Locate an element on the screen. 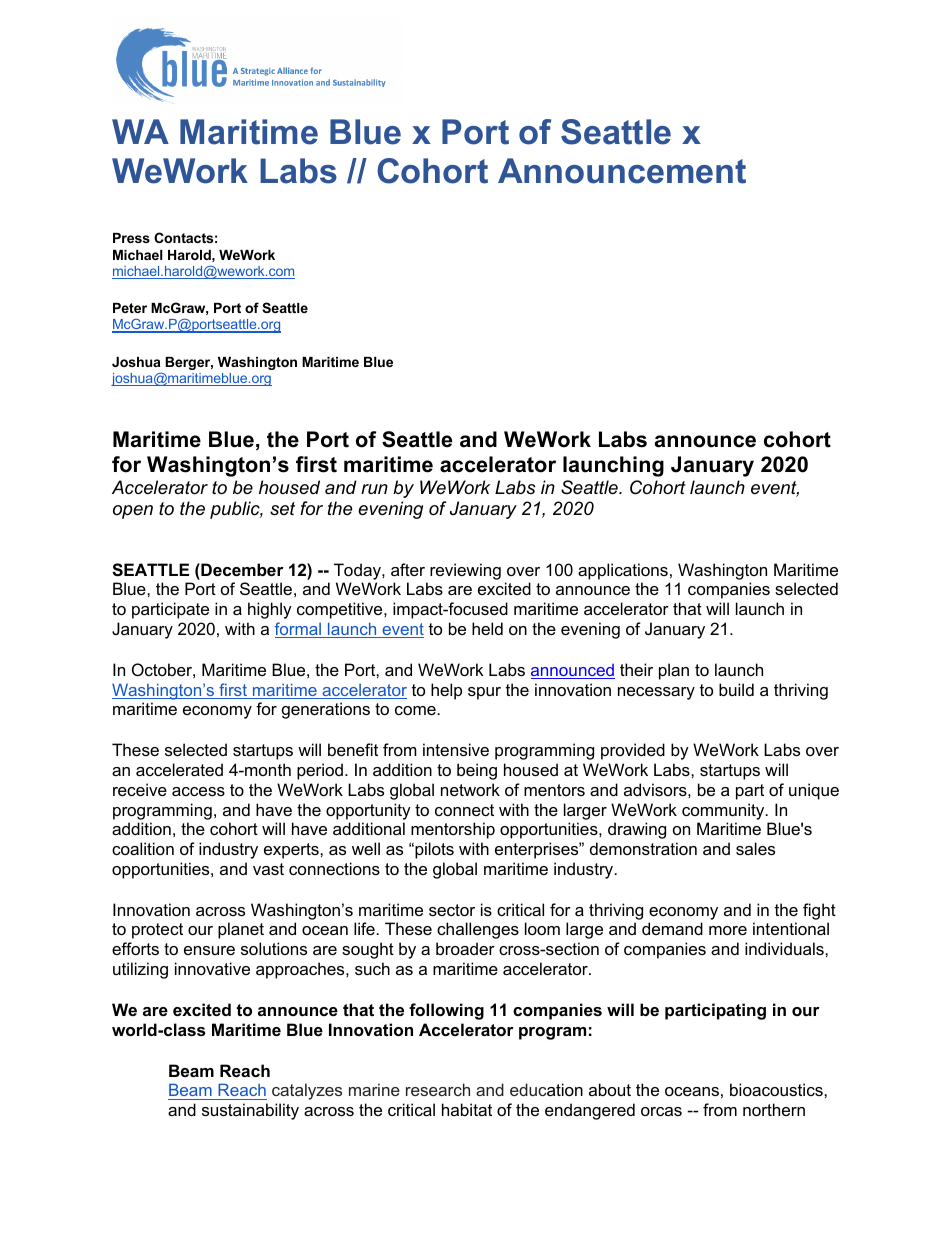  Peter is located at coordinates (130, 308).
